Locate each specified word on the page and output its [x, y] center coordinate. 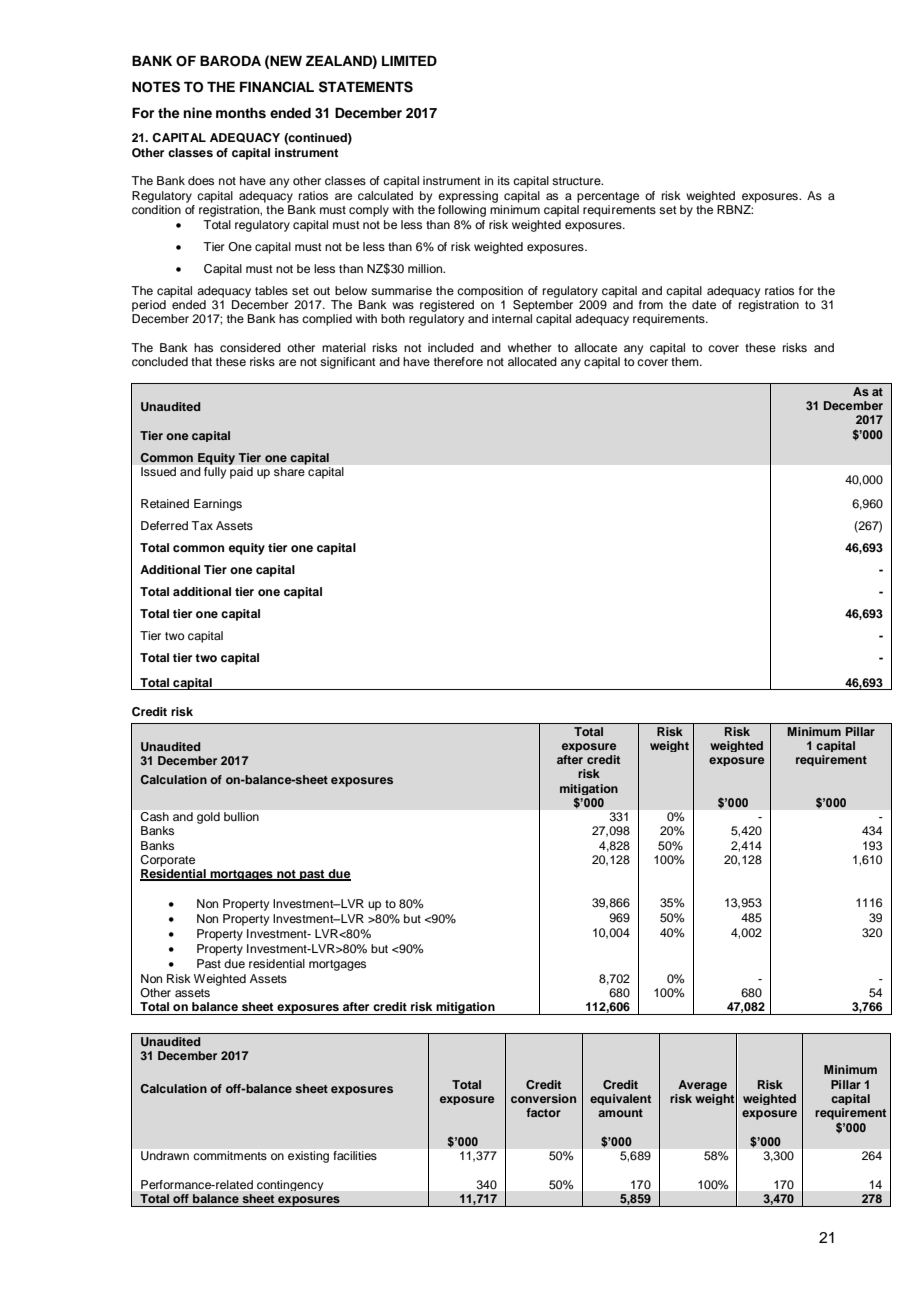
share [289, 471]
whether [530, 347]
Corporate [167, 861]
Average [702, 1085]
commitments [230, 1155]
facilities [355, 1155]
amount [620, 1113]
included [451, 347]
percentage [608, 197]
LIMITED [409, 60]
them [686, 361]
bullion [241, 816]
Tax [202, 525]
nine [197, 112]
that [201, 361]
